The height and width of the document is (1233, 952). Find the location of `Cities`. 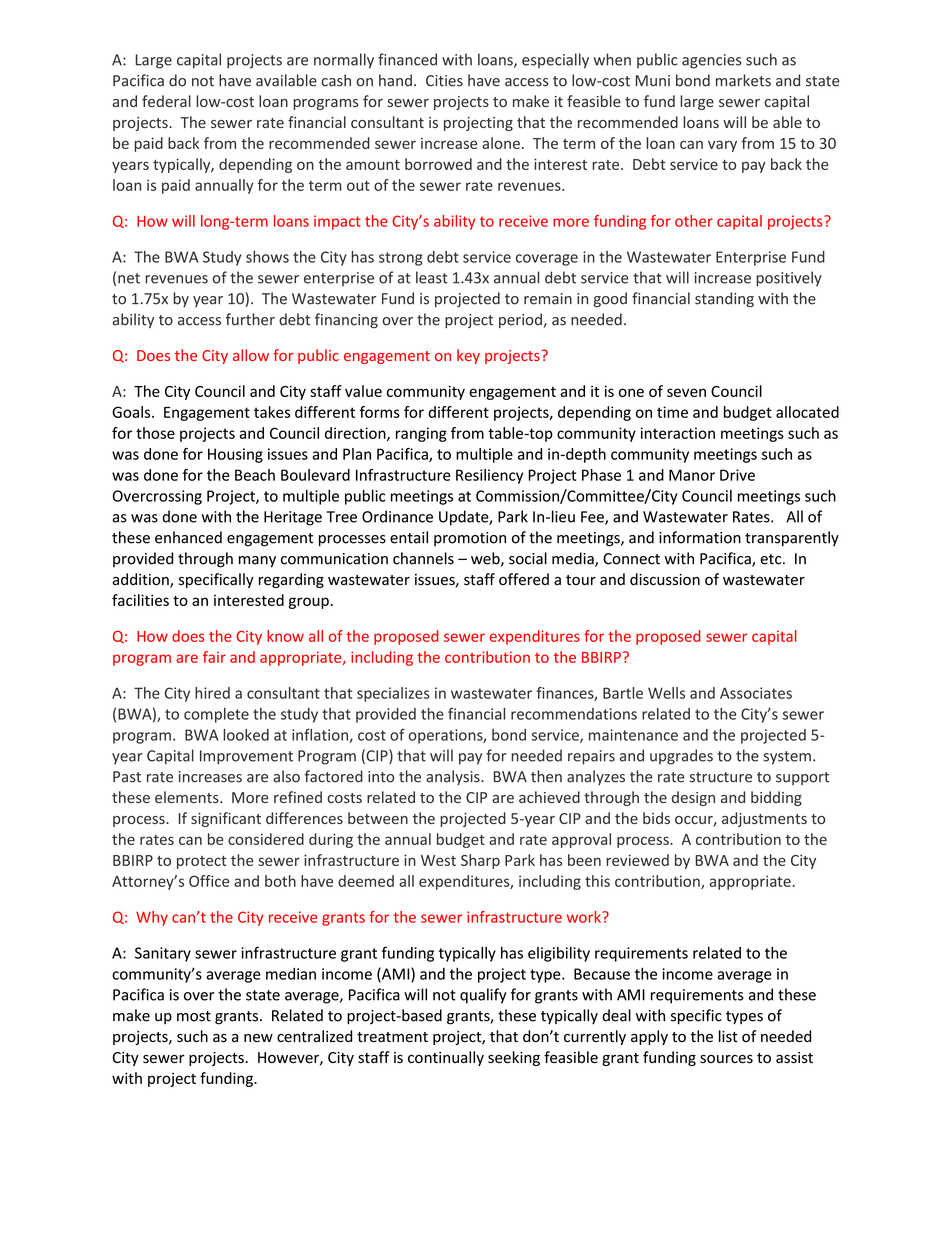

Cities is located at coordinates (444, 81).
